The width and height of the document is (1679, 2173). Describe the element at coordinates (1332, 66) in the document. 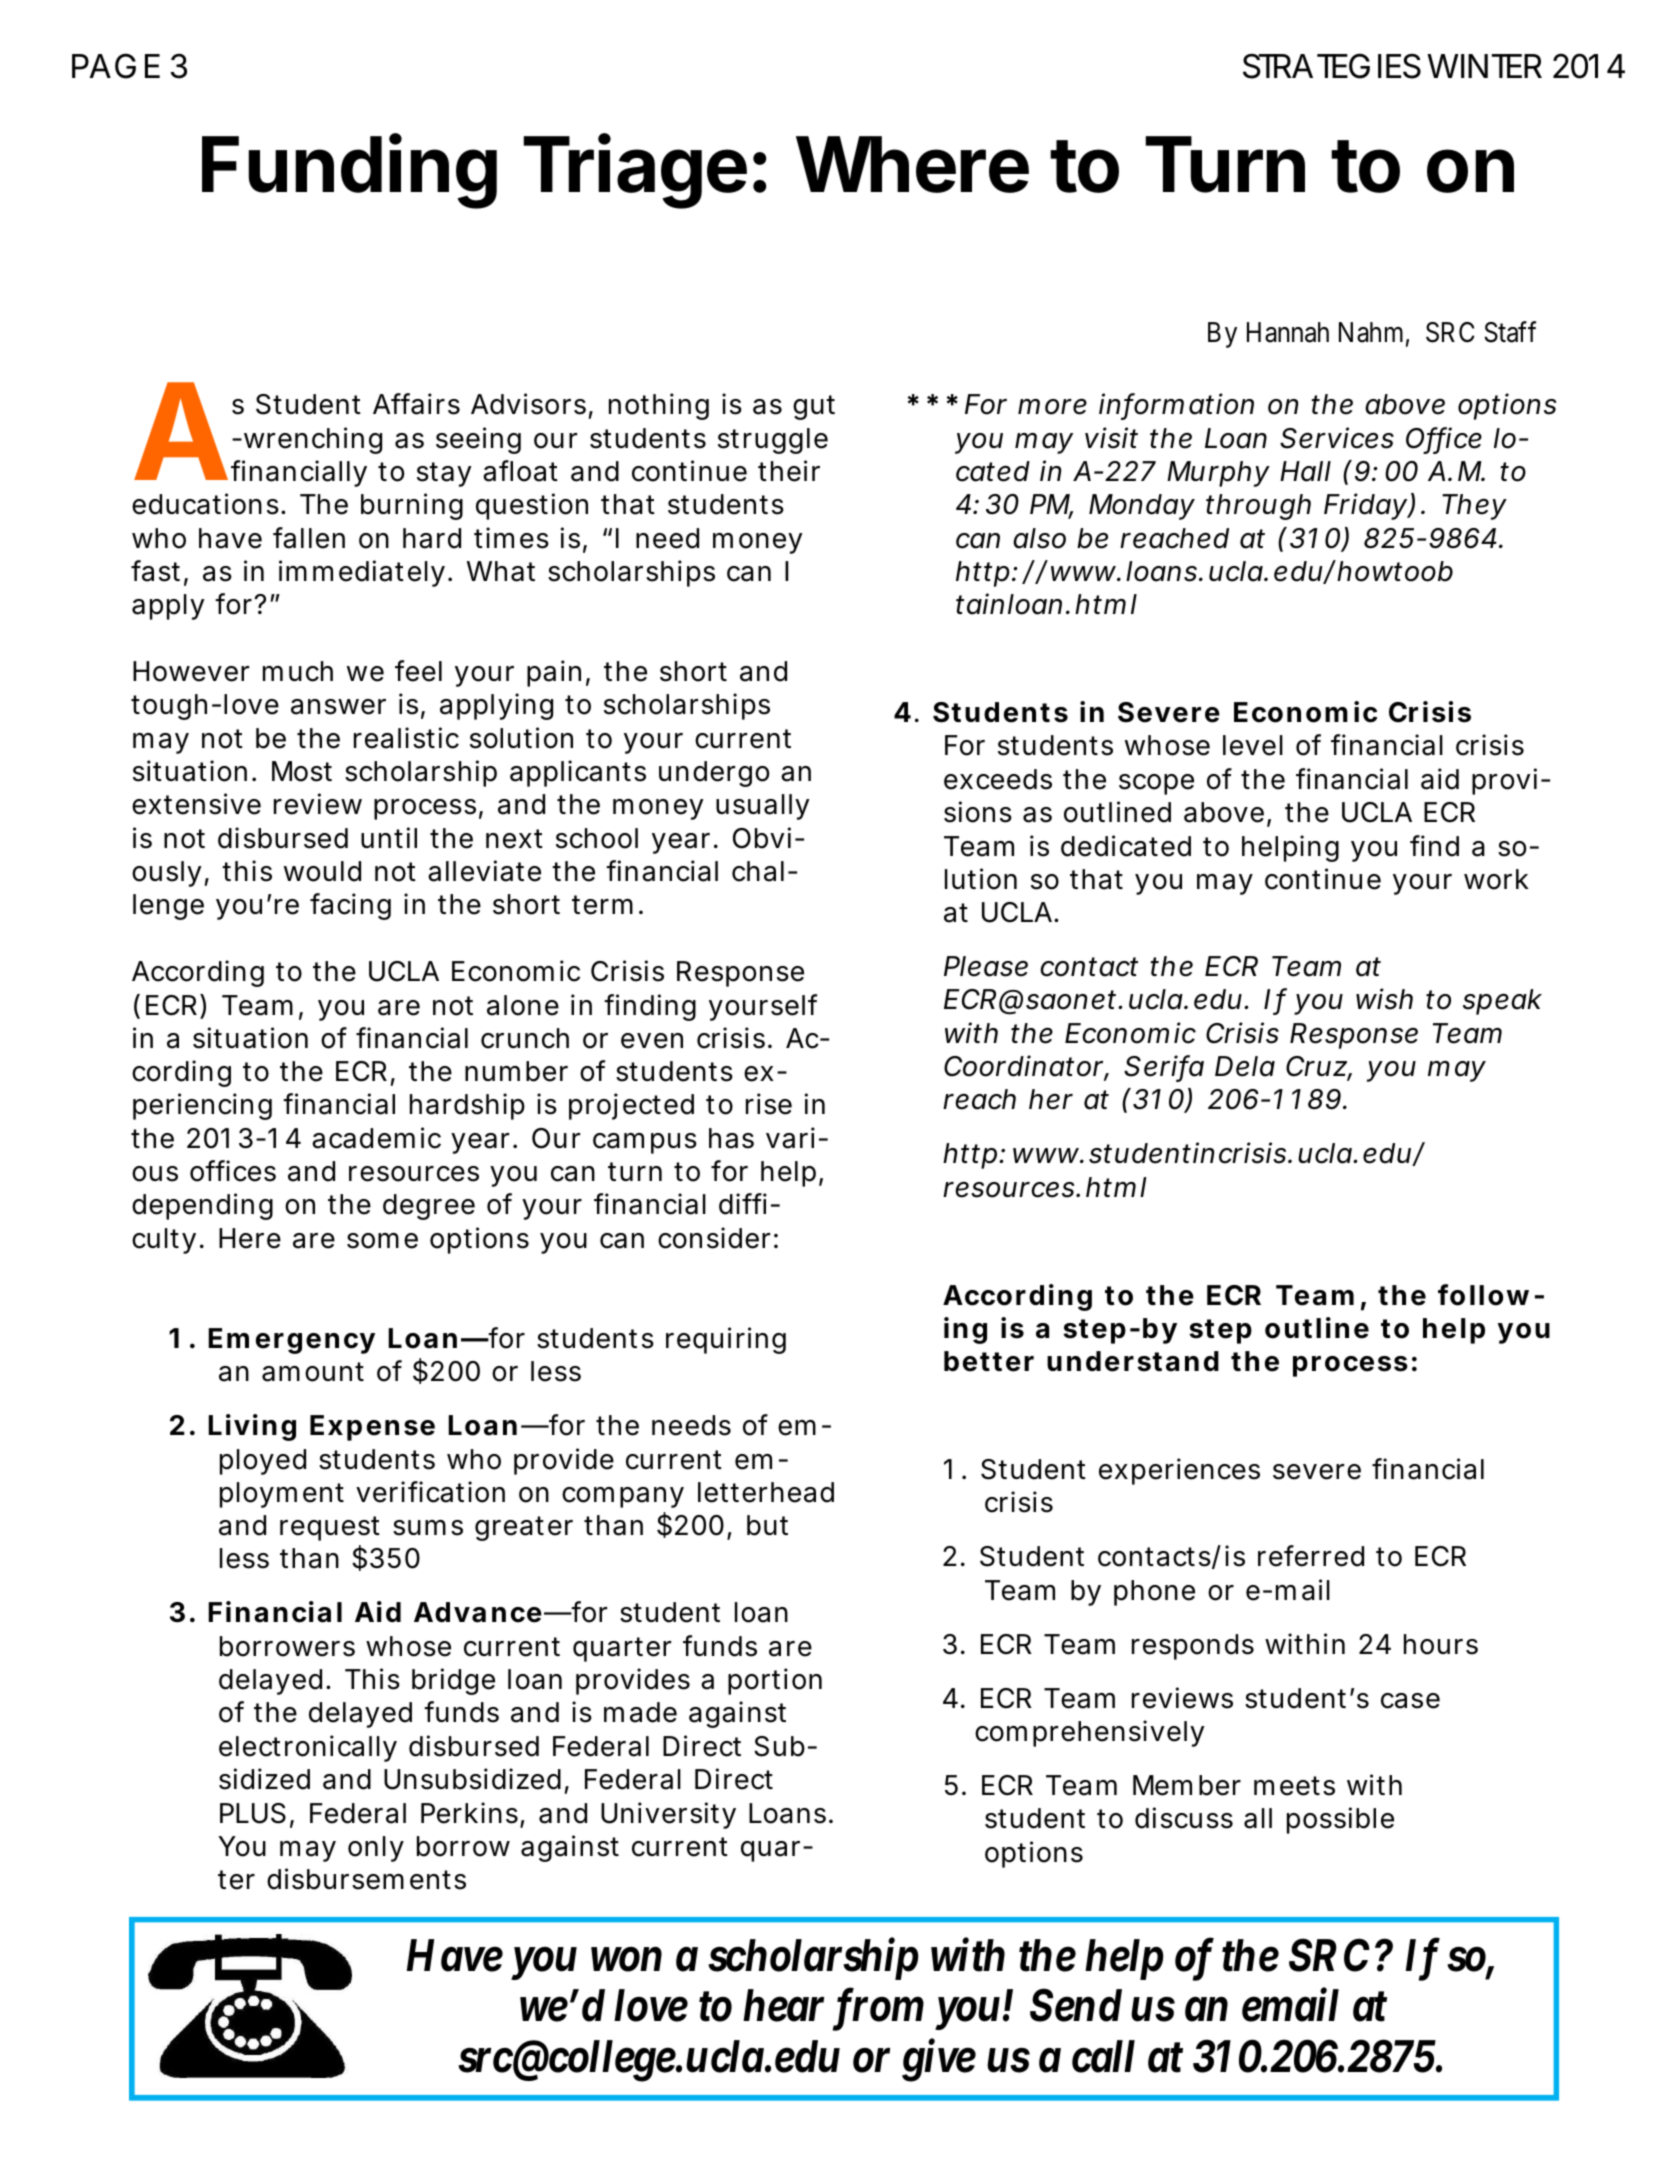

I see `STRATEGIES` at that location.
